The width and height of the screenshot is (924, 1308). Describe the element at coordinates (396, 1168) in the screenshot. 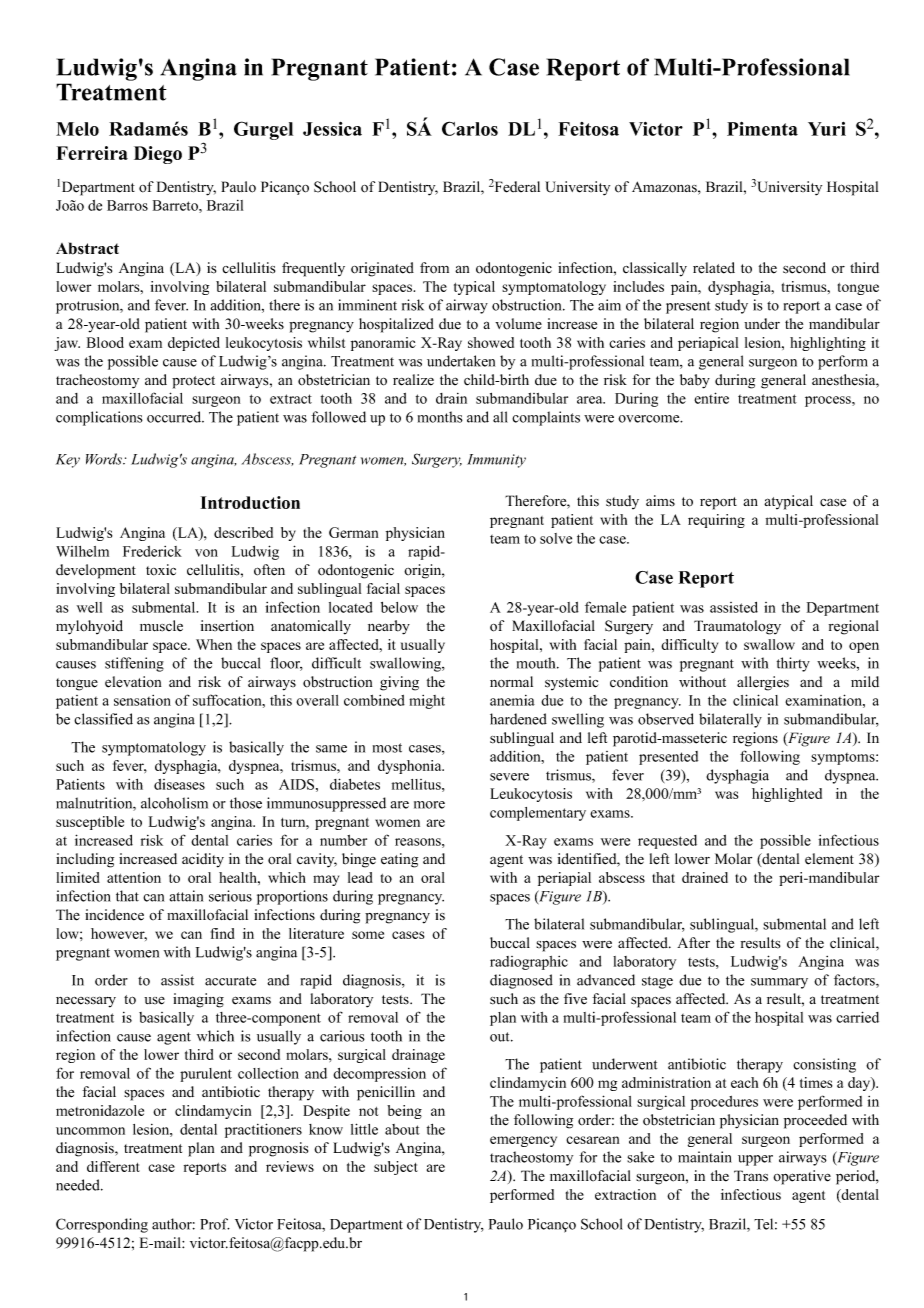

I see `subject` at that location.
